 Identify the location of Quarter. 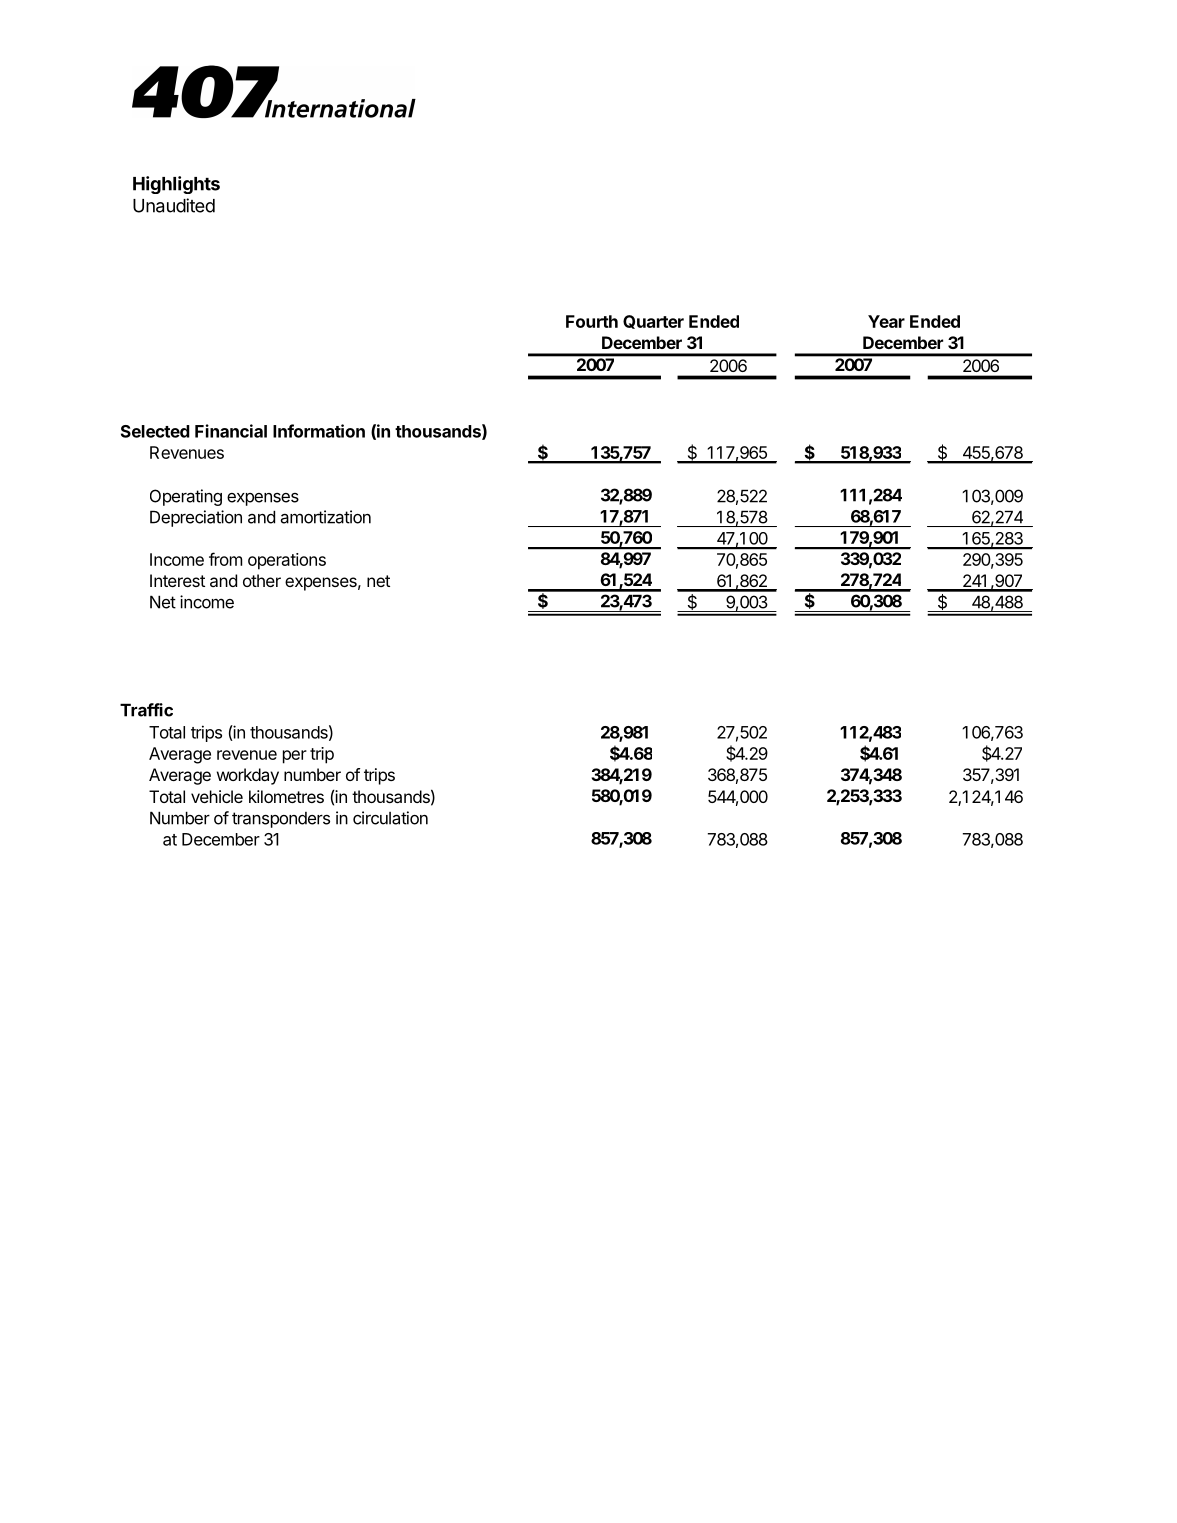
(653, 322).
